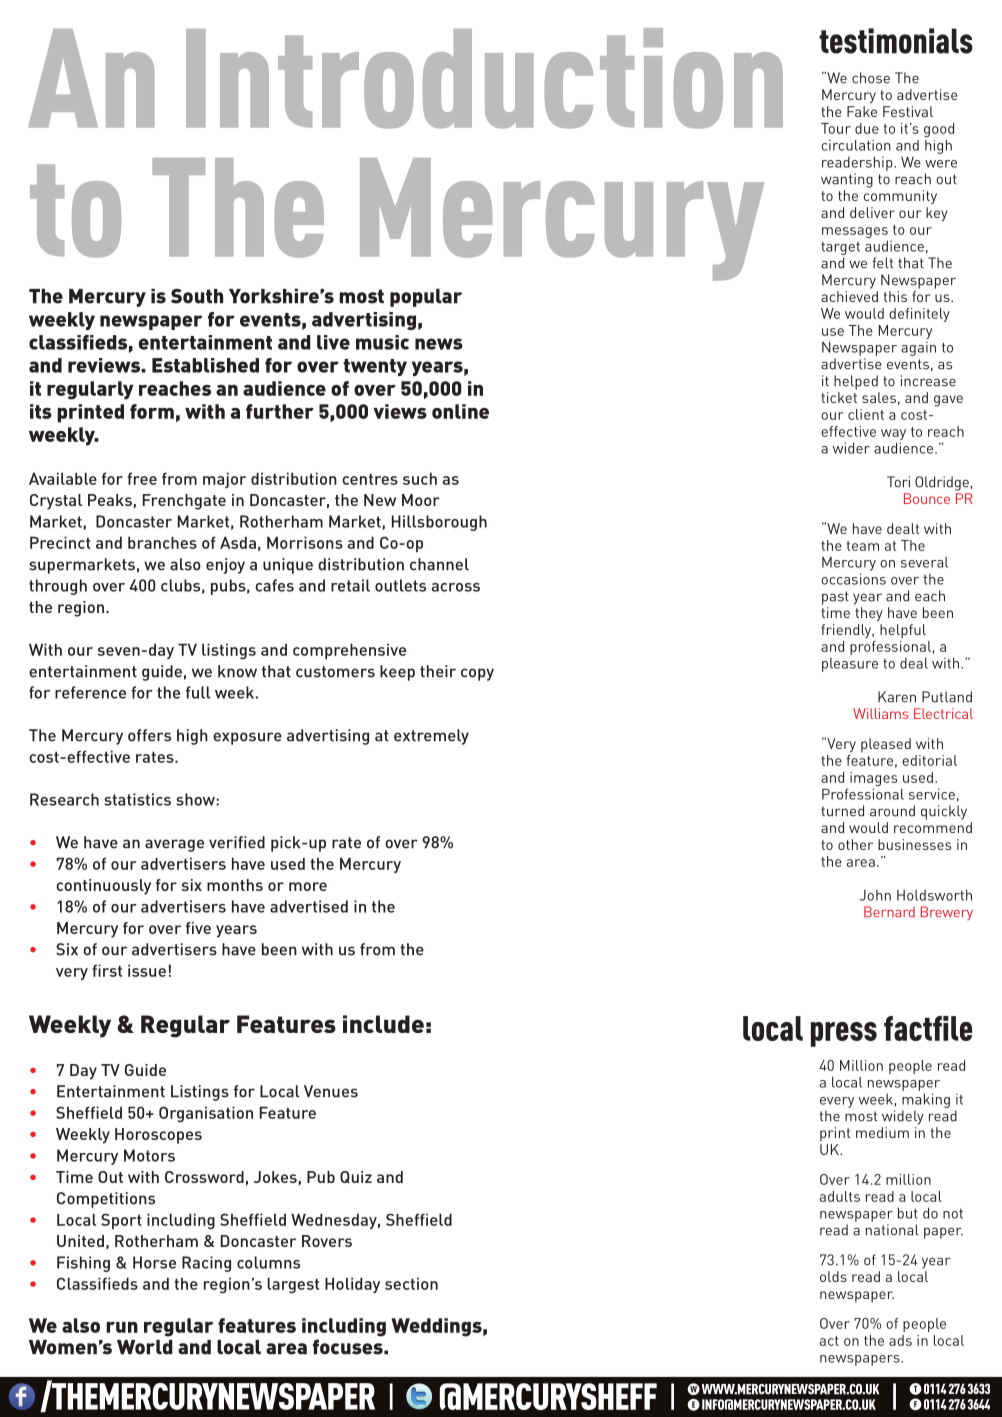 Image resolution: width=1002 pixels, height=1417 pixels. Describe the element at coordinates (484, 78) in the page. I see `introduction` at that location.
